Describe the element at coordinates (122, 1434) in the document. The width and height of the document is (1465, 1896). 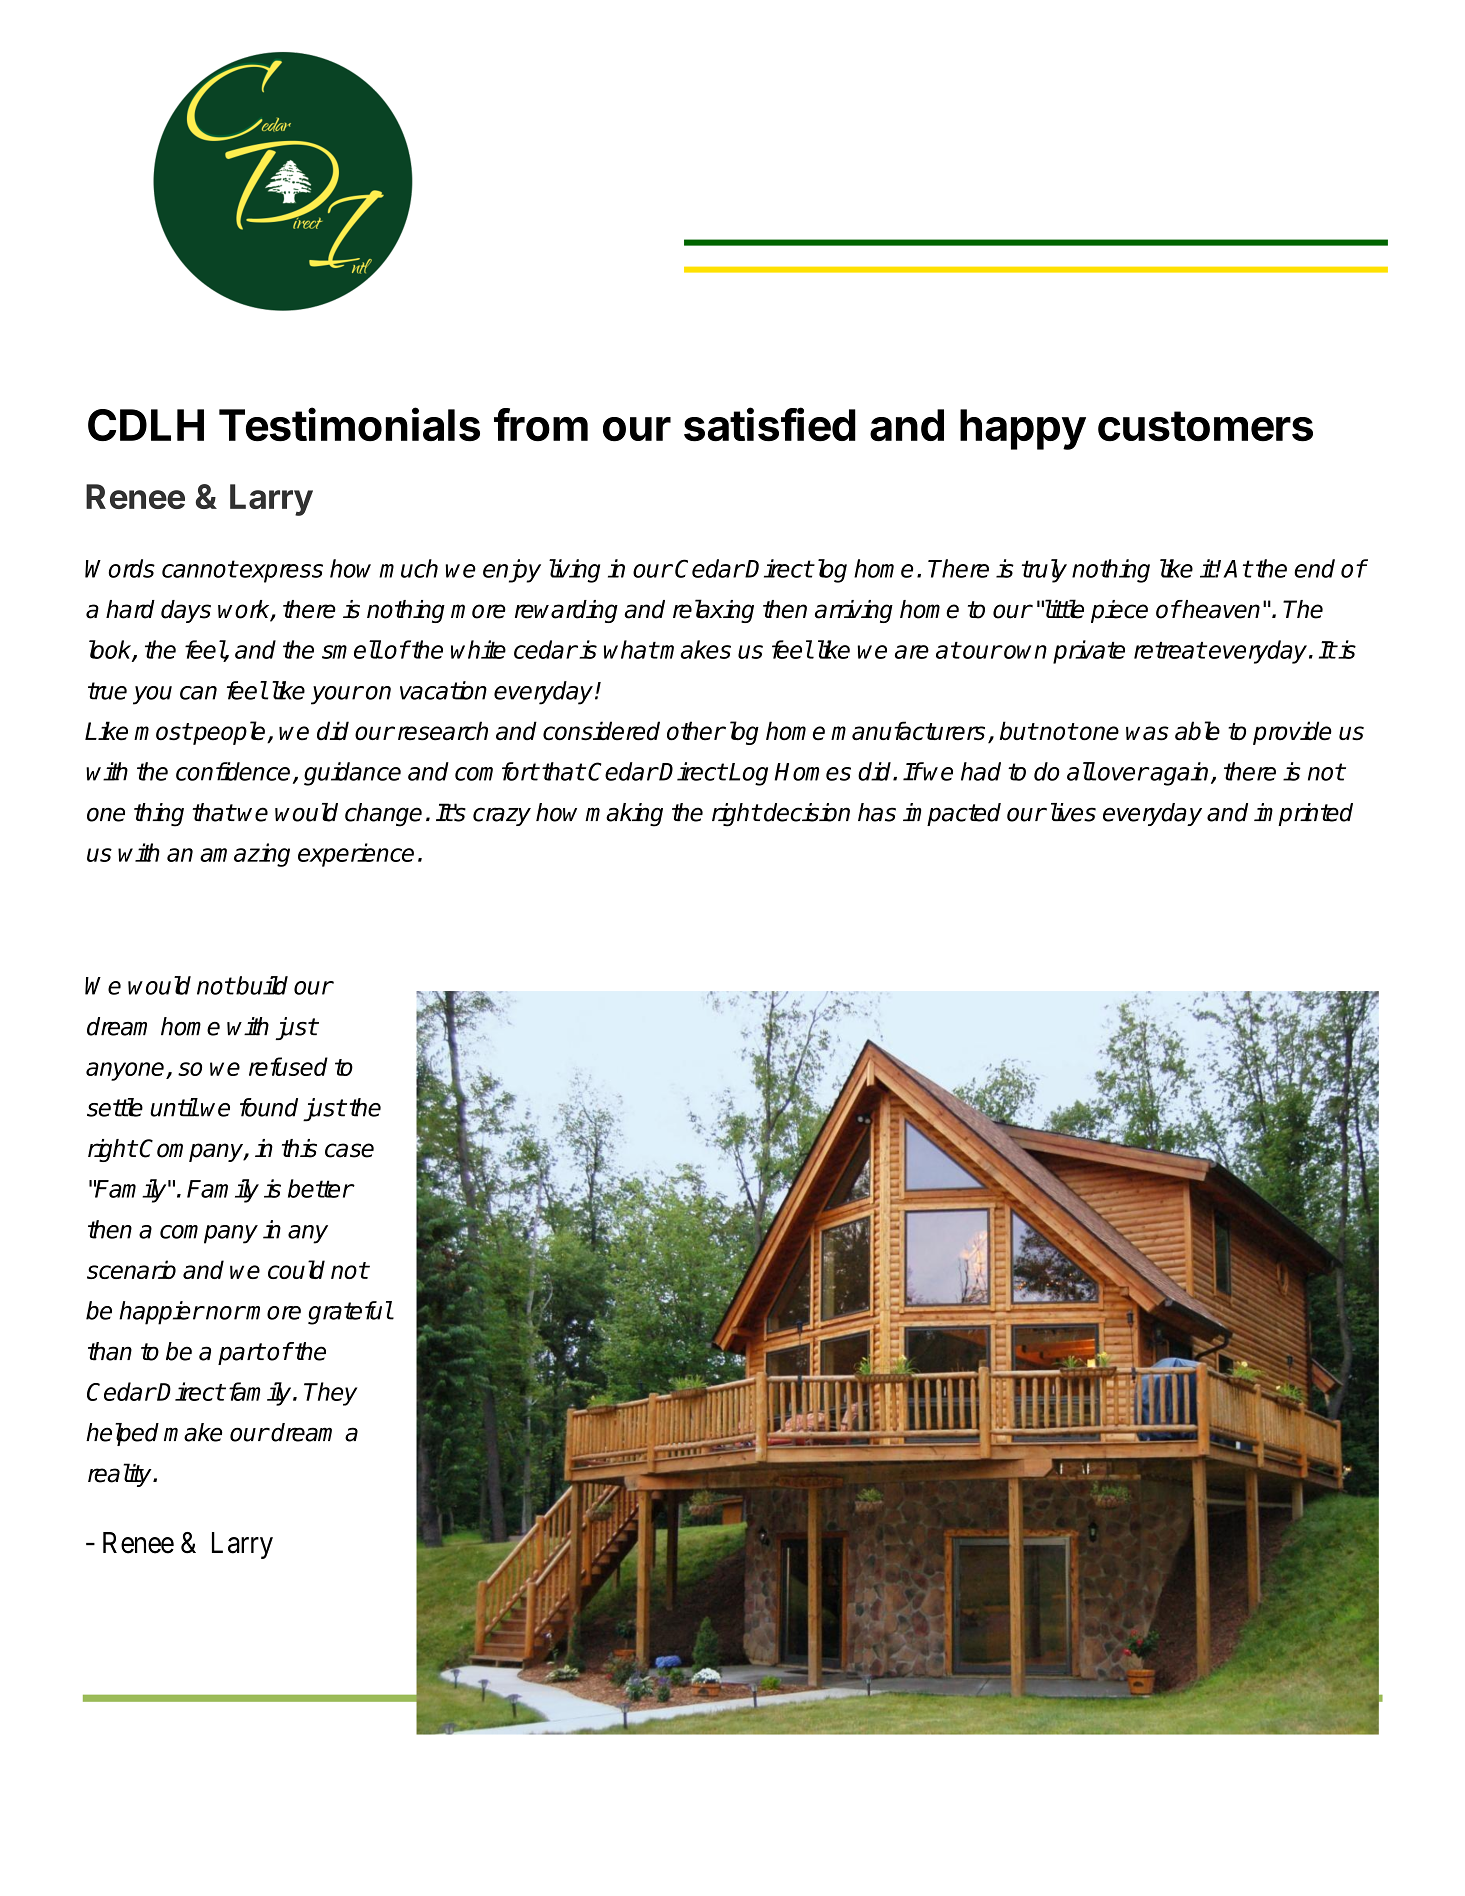
I see `helped` at that location.
